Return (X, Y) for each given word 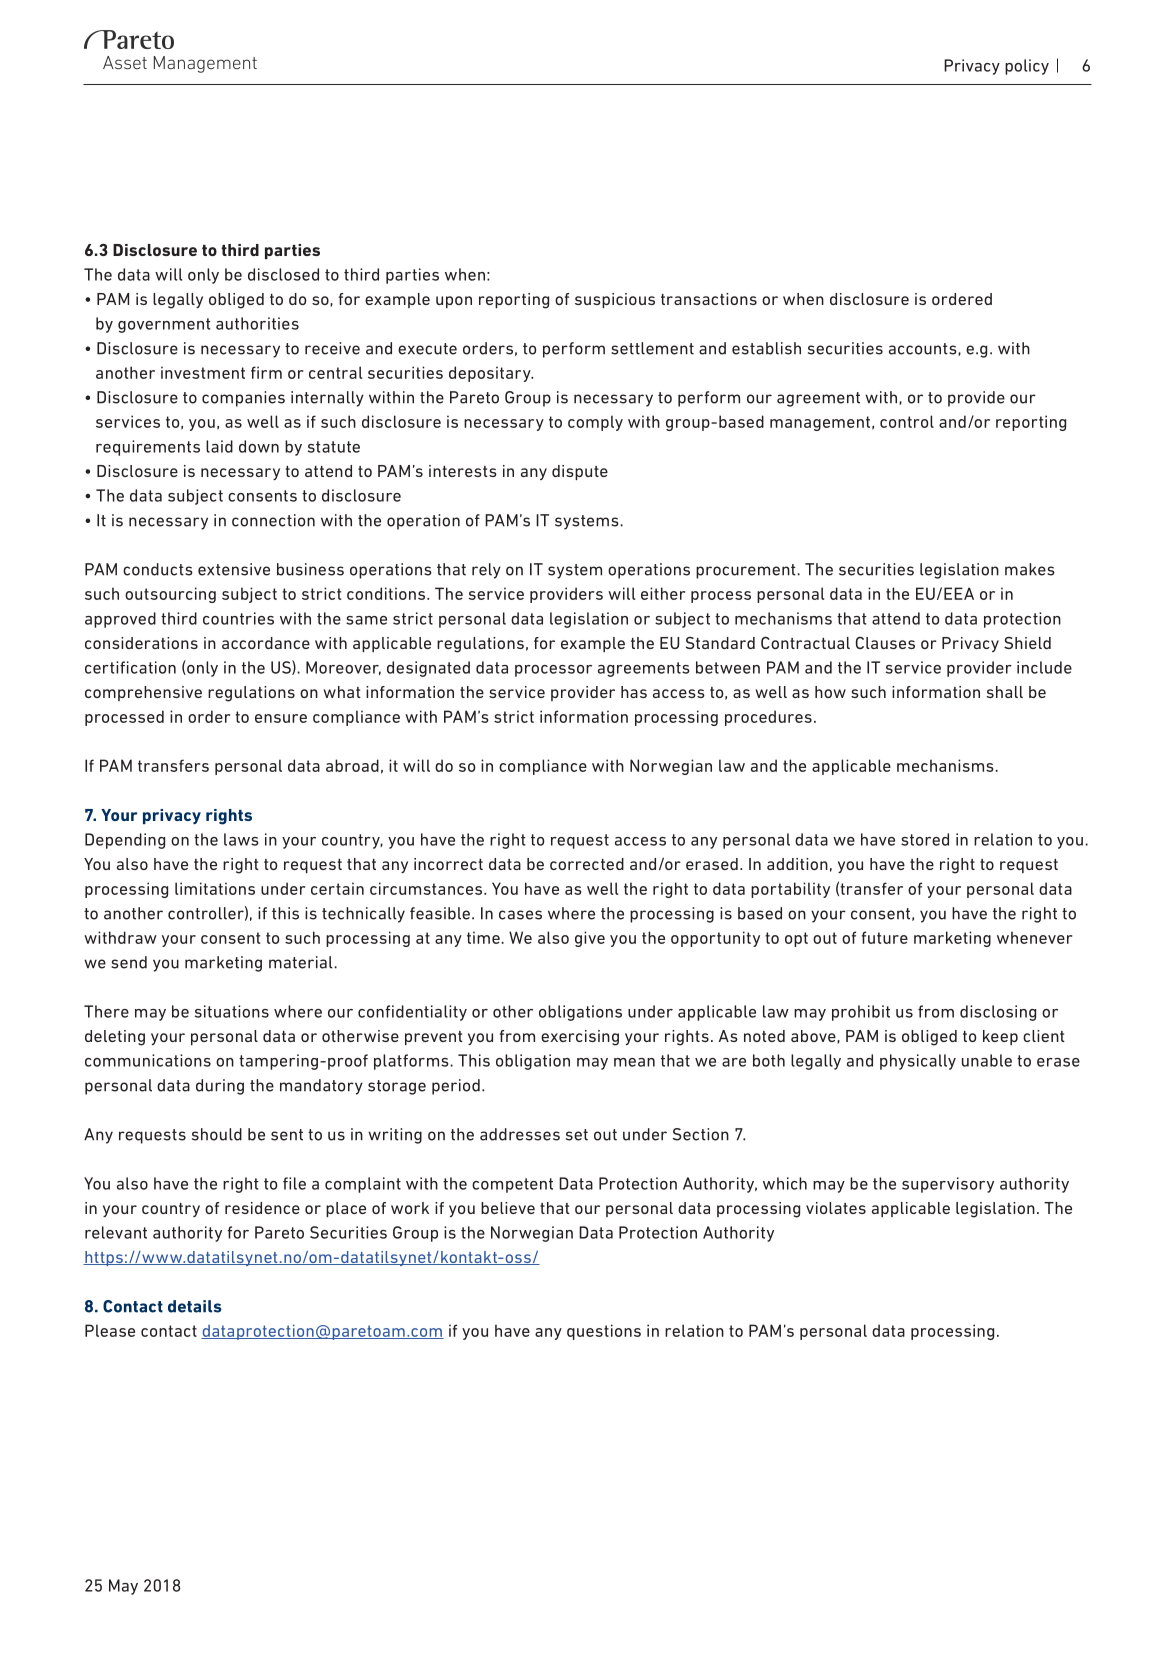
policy (1027, 67)
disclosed (283, 274)
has (634, 692)
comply (595, 423)
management (820, 423)
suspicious (615, 300)
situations (232, 1011)
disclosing (998, 1013)
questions (604, 1332)
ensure (281, 718)
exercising (580, 1038)
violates (836, 1208)
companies (243, 399)
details (195, 1306)
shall (1005, 692)
